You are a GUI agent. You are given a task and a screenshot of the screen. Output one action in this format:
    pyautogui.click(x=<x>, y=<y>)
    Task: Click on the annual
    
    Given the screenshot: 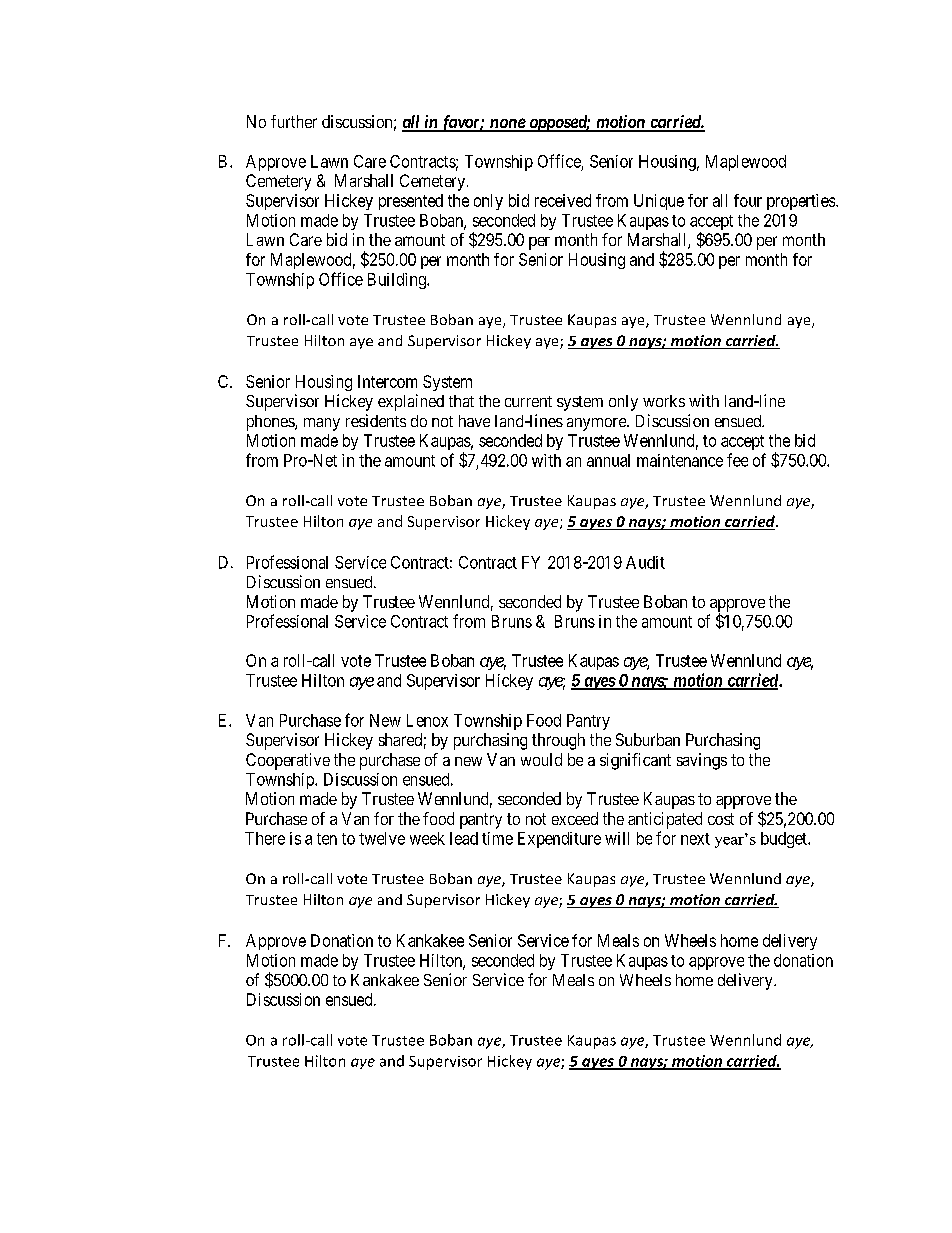 What is the action you would take?
    pyautogui.click(x=608, y=460)
